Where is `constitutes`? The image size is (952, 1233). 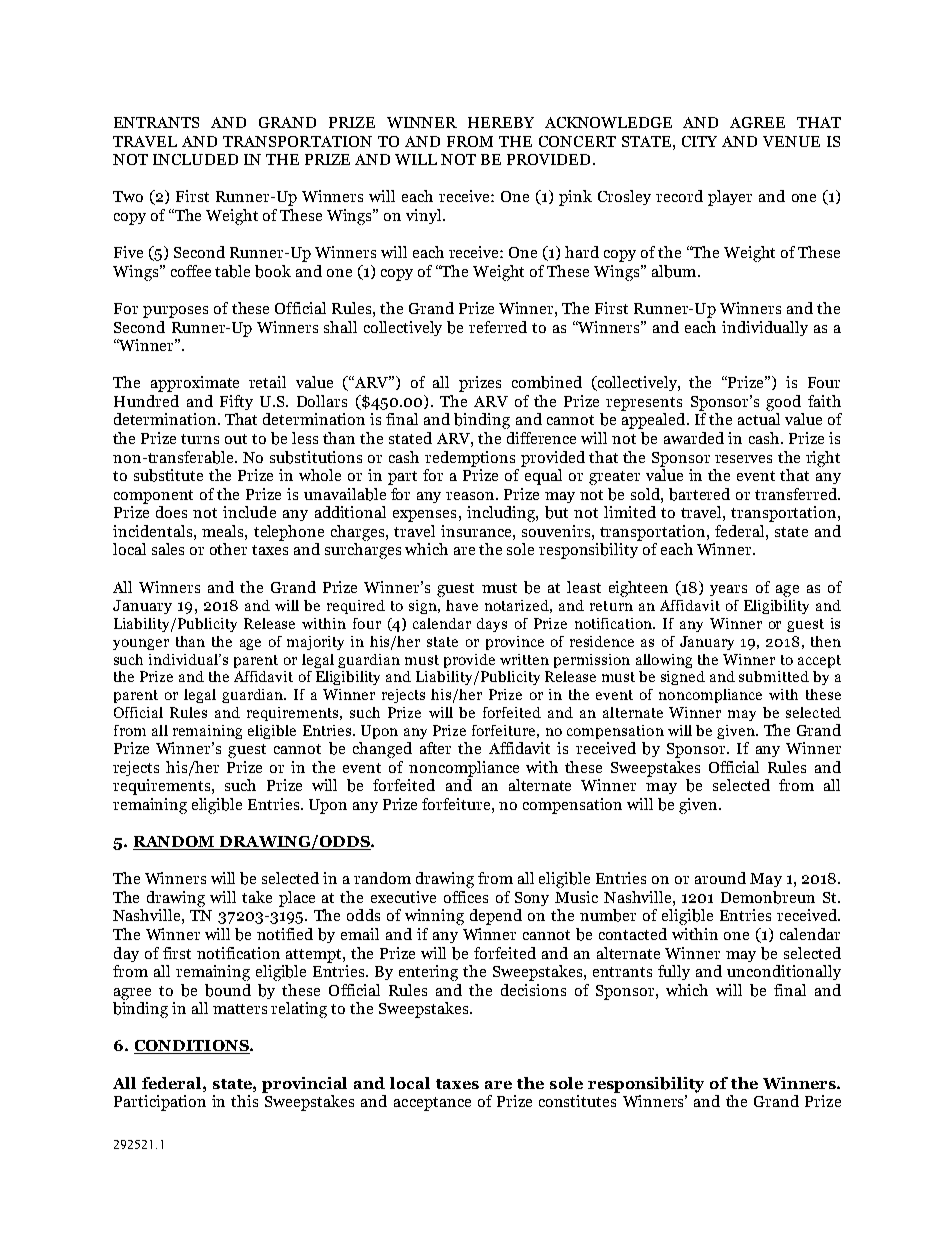 constitutes is located at coordinates (577, 1101).
